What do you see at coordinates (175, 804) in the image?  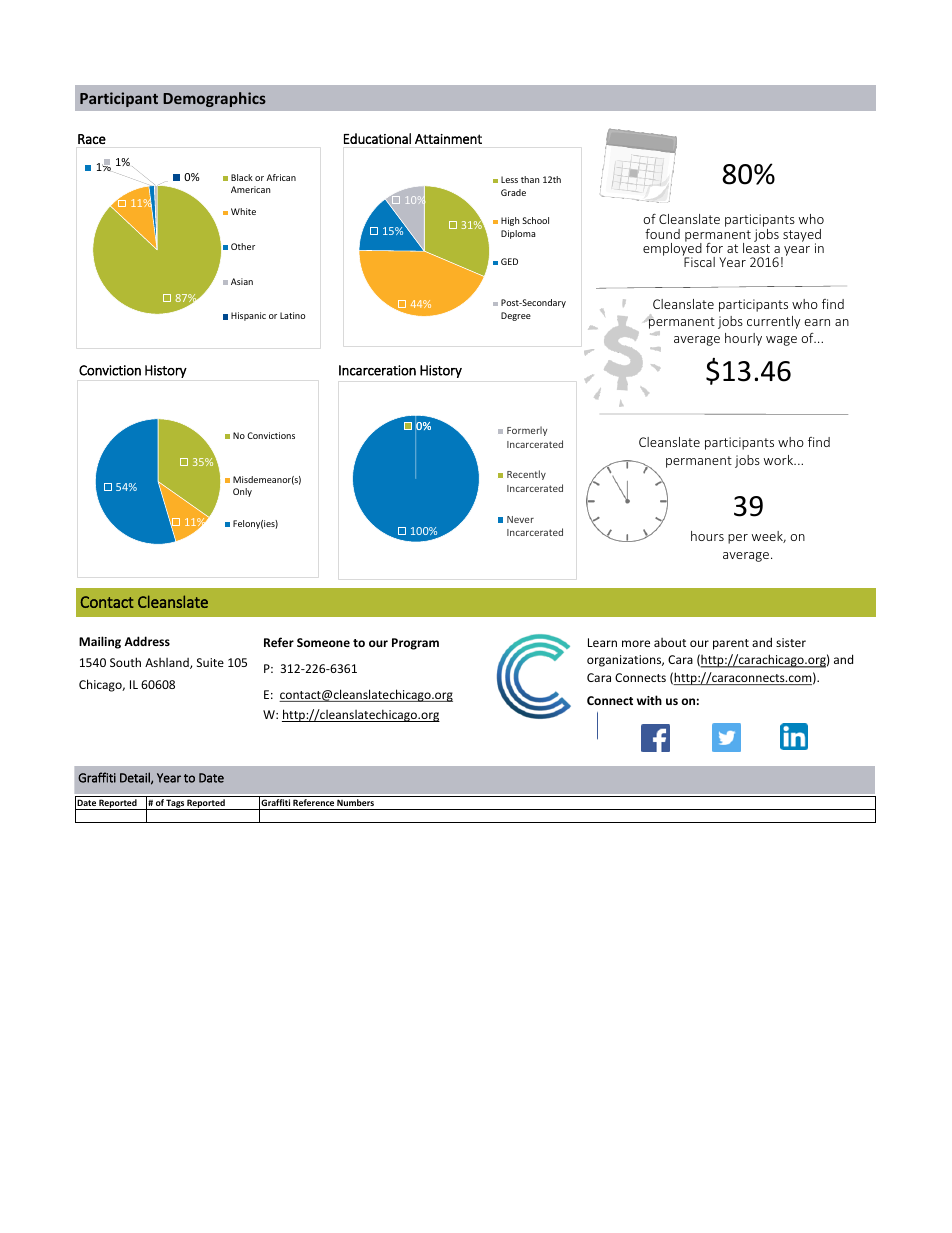 I see `Tags` at bounding box center [175, 804].
